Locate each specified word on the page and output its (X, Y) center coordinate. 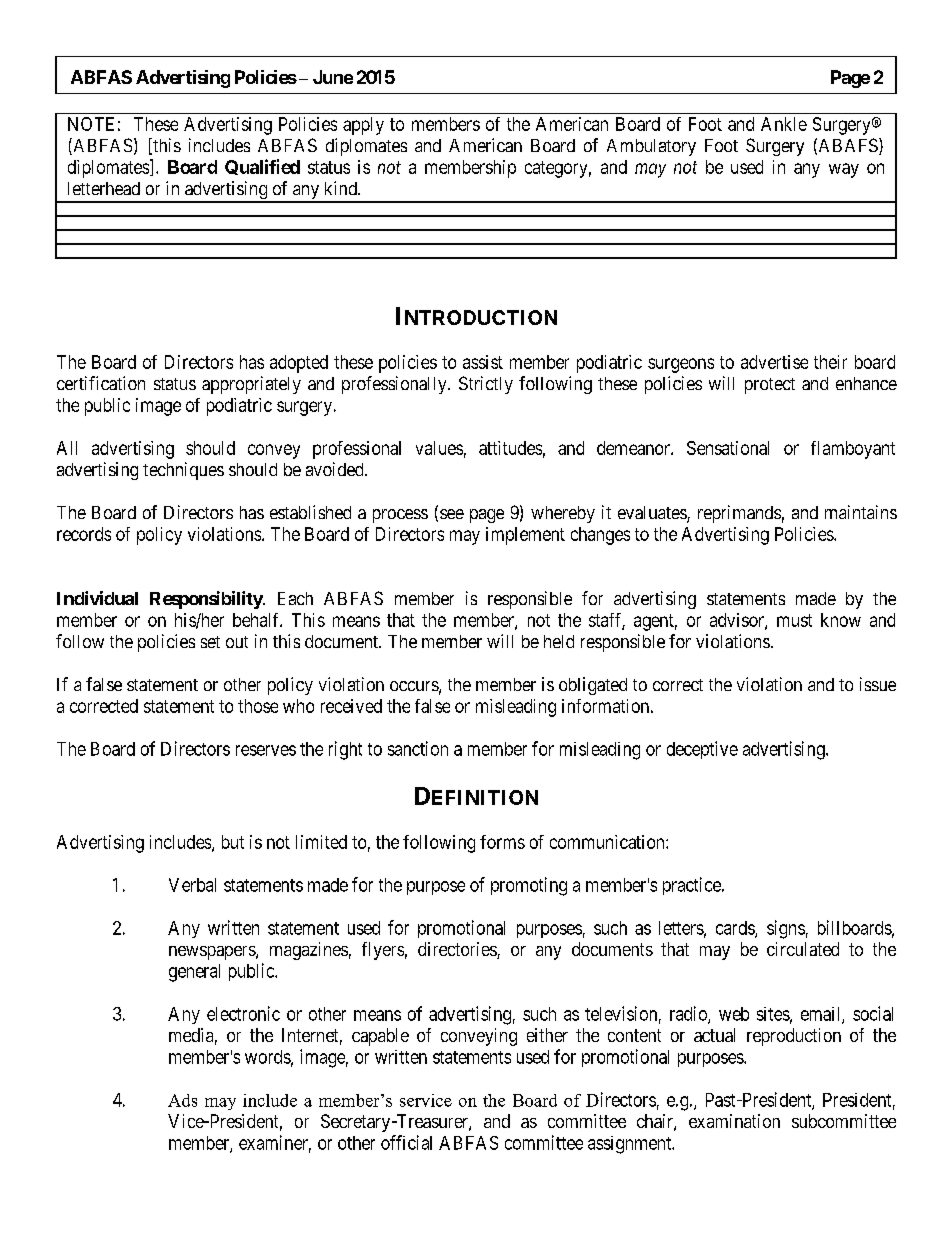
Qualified (262, 167)
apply (363, 126)
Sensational (728, 448)
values (439, 448)
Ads (182, 1100)
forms (502, 842)
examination (734, 1121)
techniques (183, 471)
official (406, 1142)
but (233, 842)
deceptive (702, 750)
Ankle (784, 124)
